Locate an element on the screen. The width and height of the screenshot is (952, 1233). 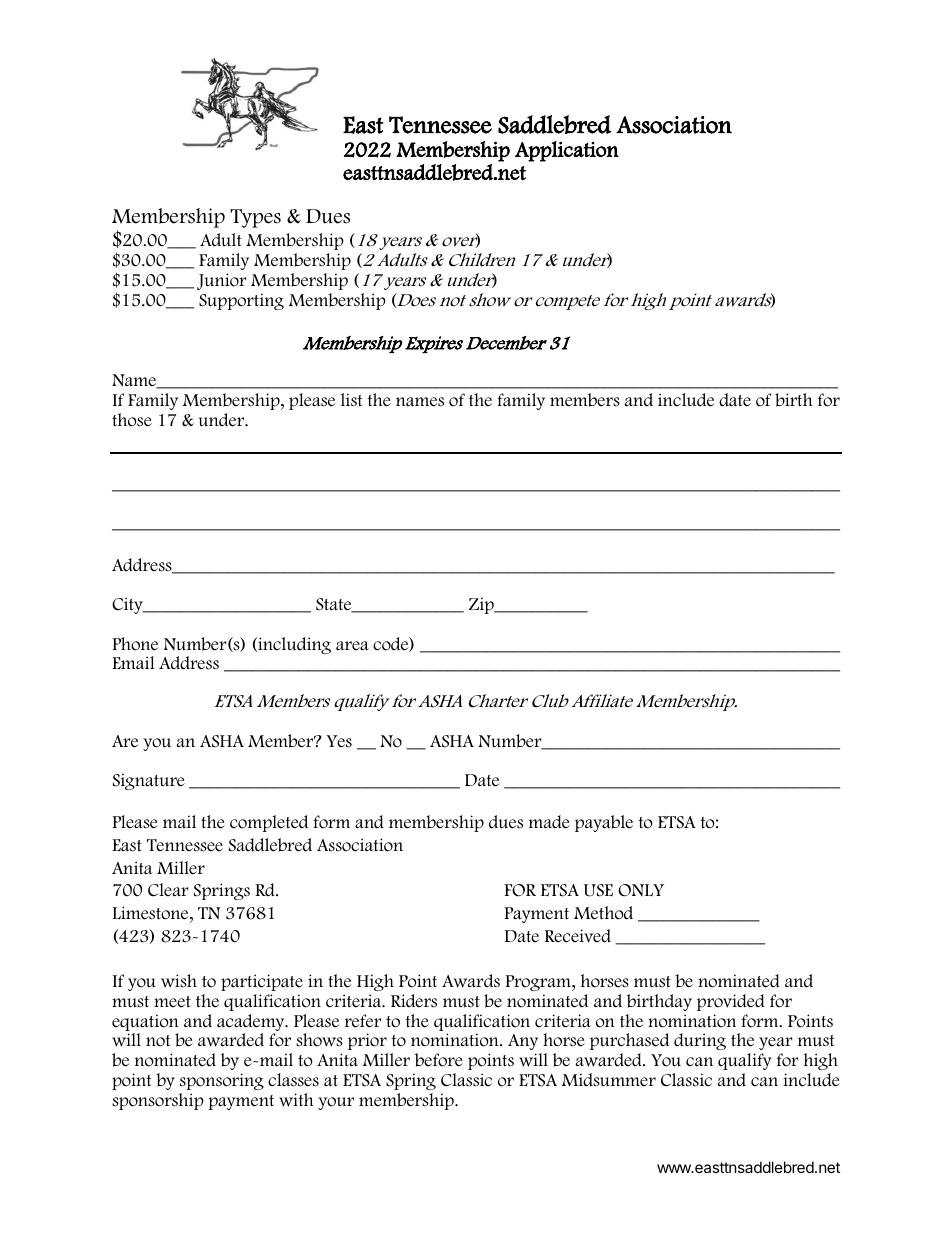
those is located at coordinates (132, 420).
